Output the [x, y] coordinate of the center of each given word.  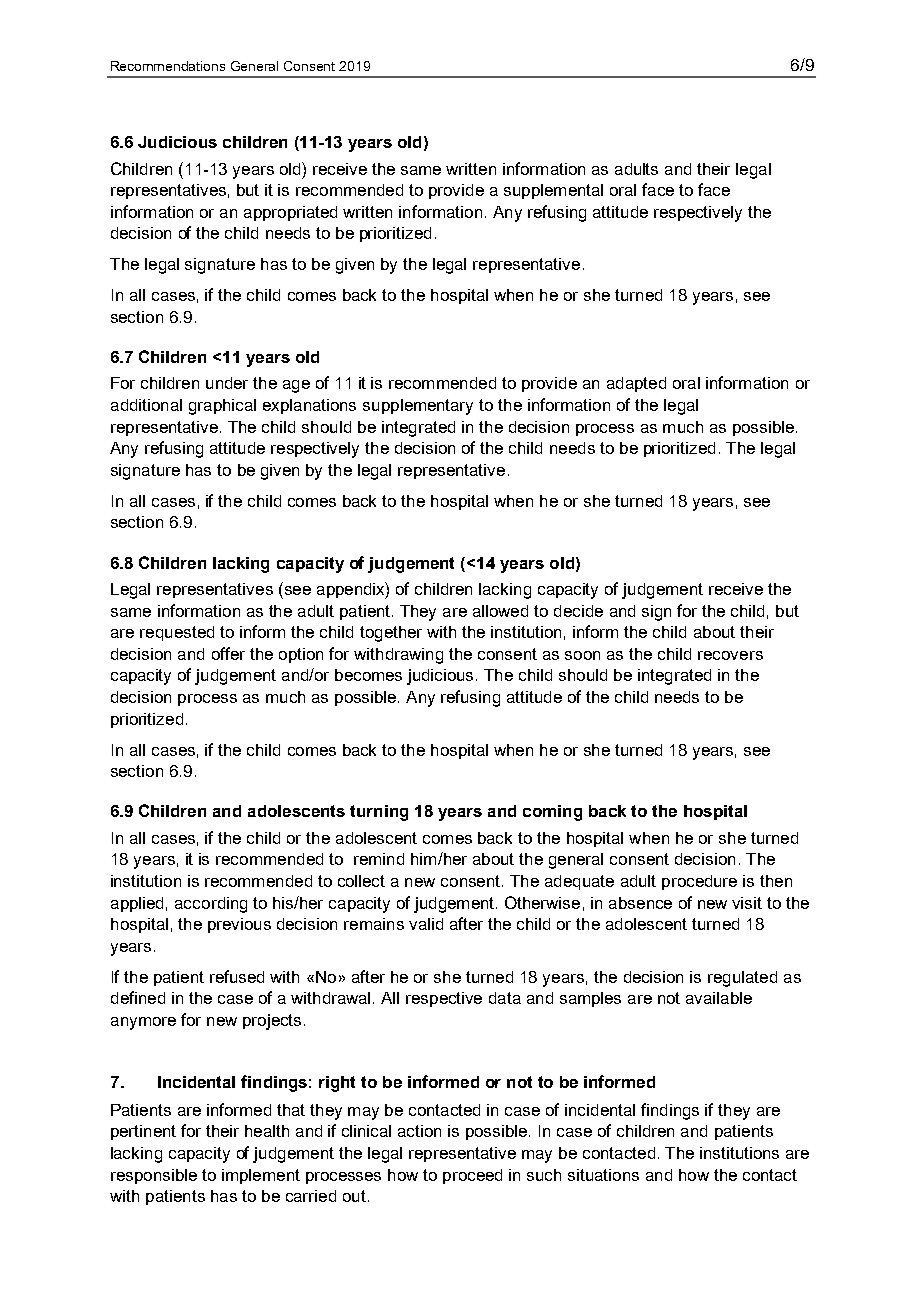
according [211, 905]
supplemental [553, 191]
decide [578, 611]
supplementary [418, 407]
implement [261, 1176]
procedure [699, 882]
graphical [222, 407]
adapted [636, 384]
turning [379, 813]
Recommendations [168, 66]
